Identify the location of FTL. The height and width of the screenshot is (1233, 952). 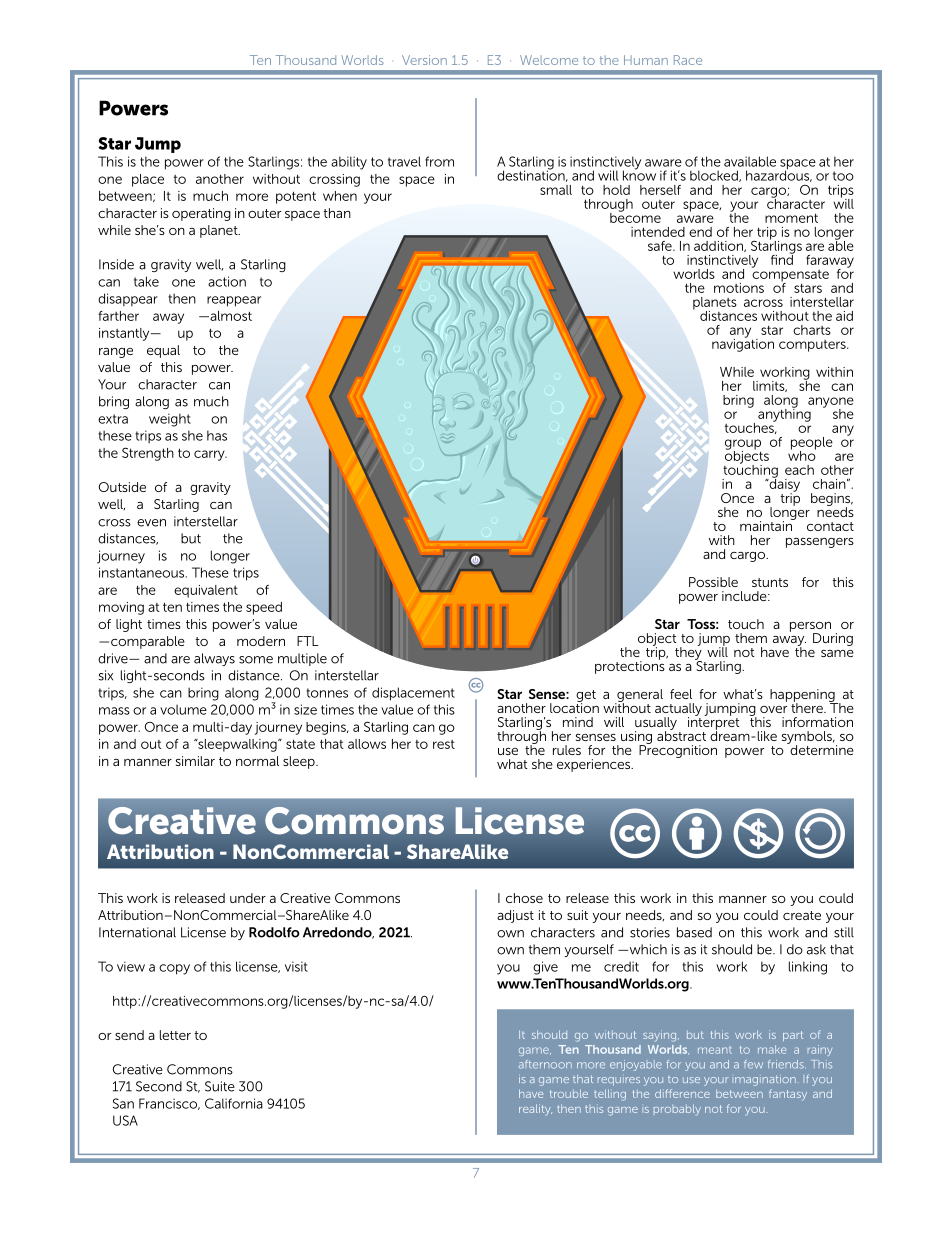
(307, 641).
